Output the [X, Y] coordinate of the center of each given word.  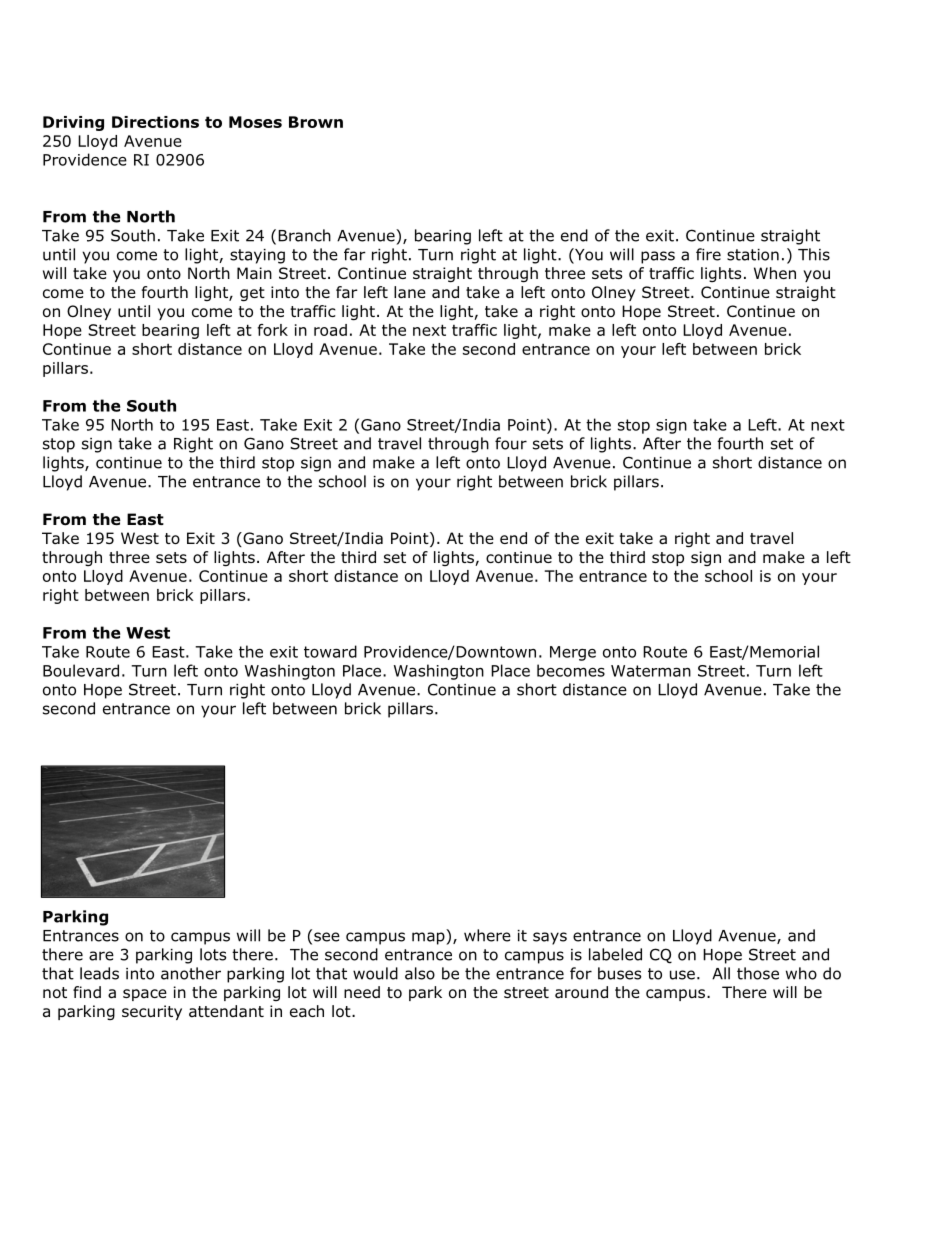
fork [273, 330]
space [145, 995]
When [775, 273]
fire [708, 254]
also [420, 973]
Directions [155, 122]
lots [213, 954]
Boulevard [81, 670]
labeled [615, 954]
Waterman [651, 671]
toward [330, 651]
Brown [316, 122]
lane [410, 292]
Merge [573, 653]
